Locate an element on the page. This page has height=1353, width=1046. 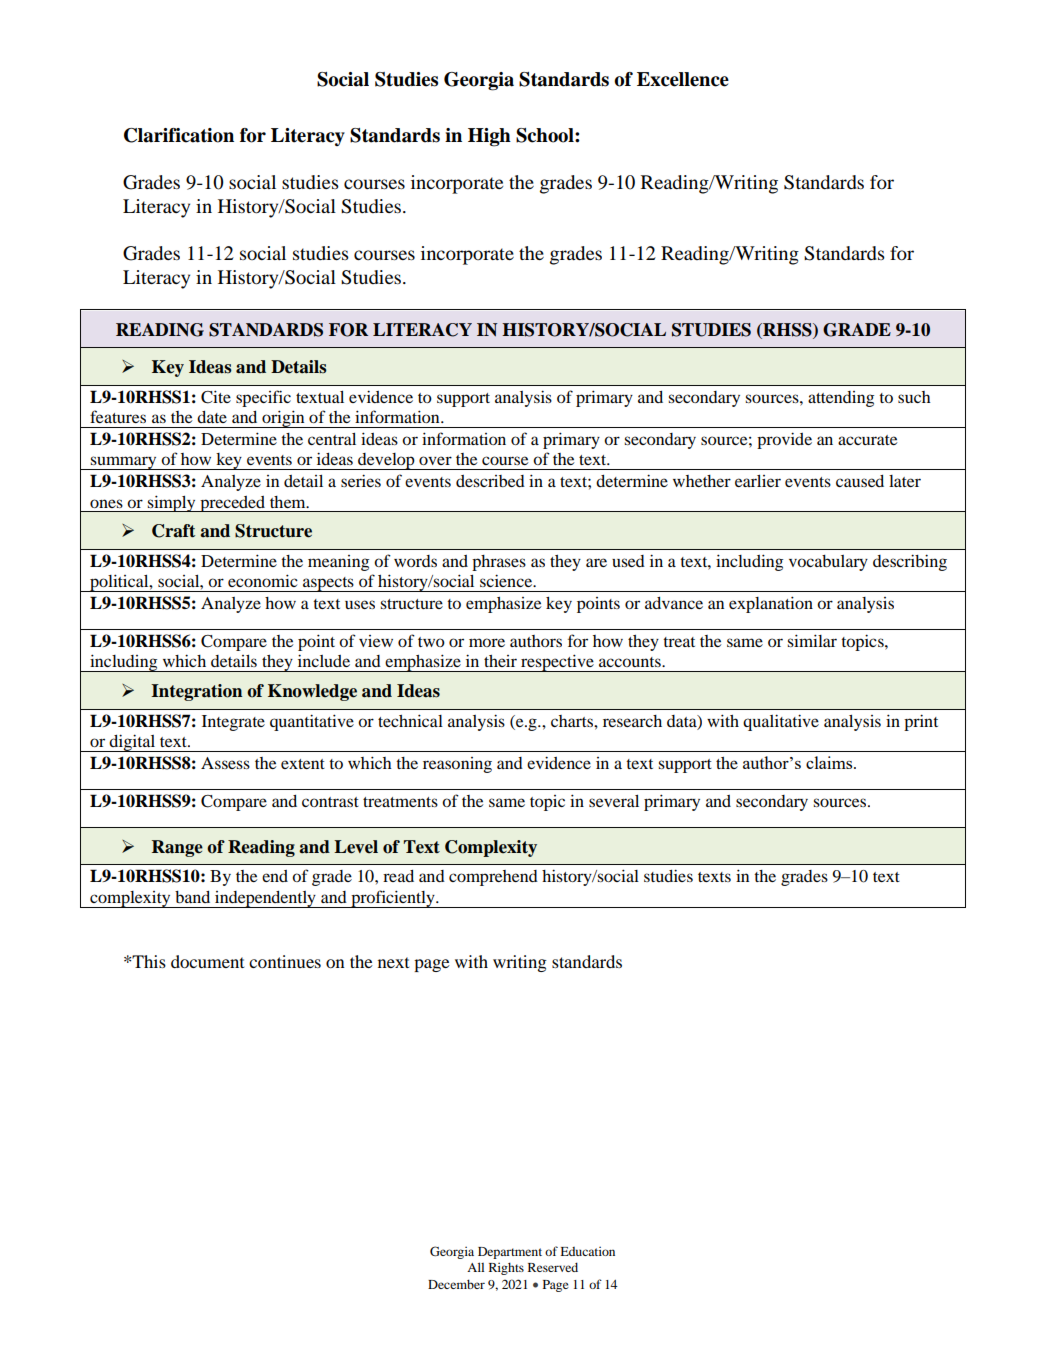
December is located at coordinates (456, 1284).
